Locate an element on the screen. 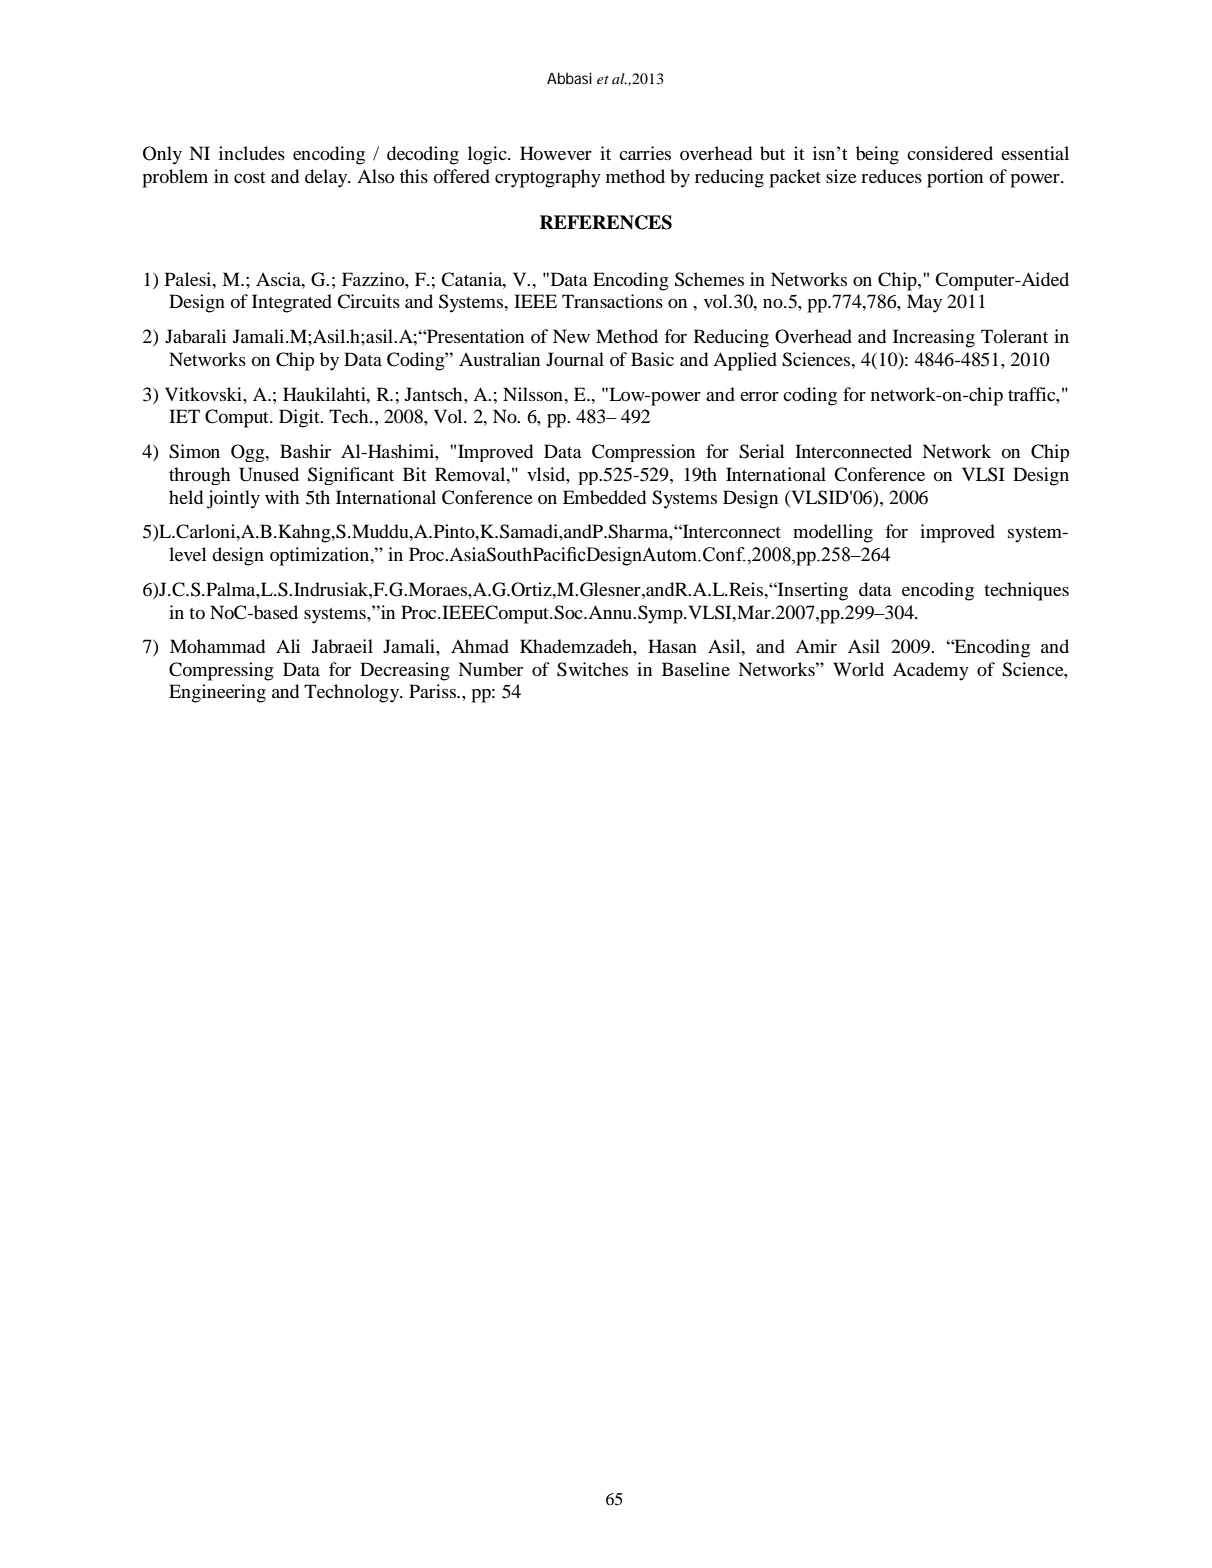  Integrated is located at coordinates (292, 303).
